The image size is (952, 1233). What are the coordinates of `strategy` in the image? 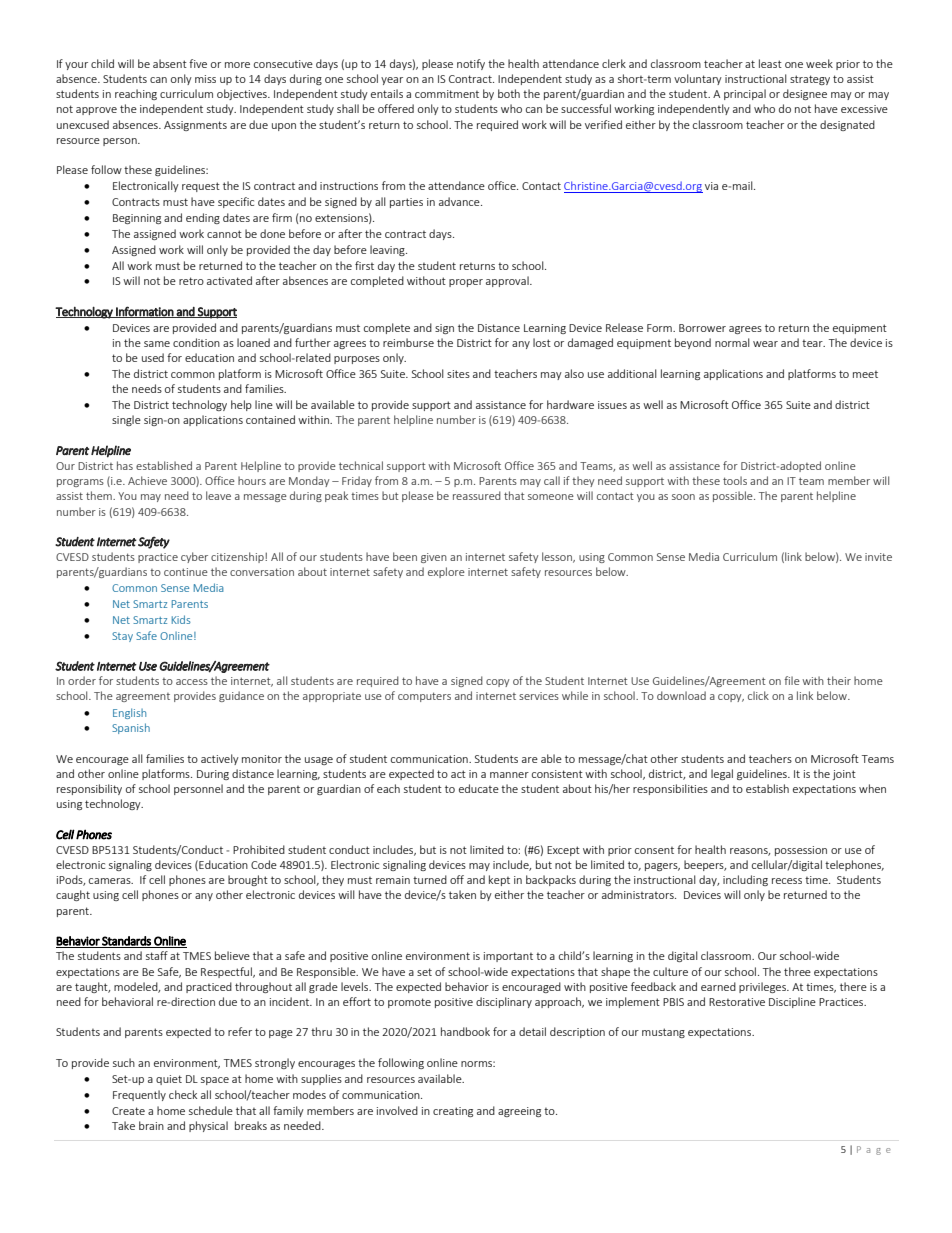 It's located at (810, 80).
